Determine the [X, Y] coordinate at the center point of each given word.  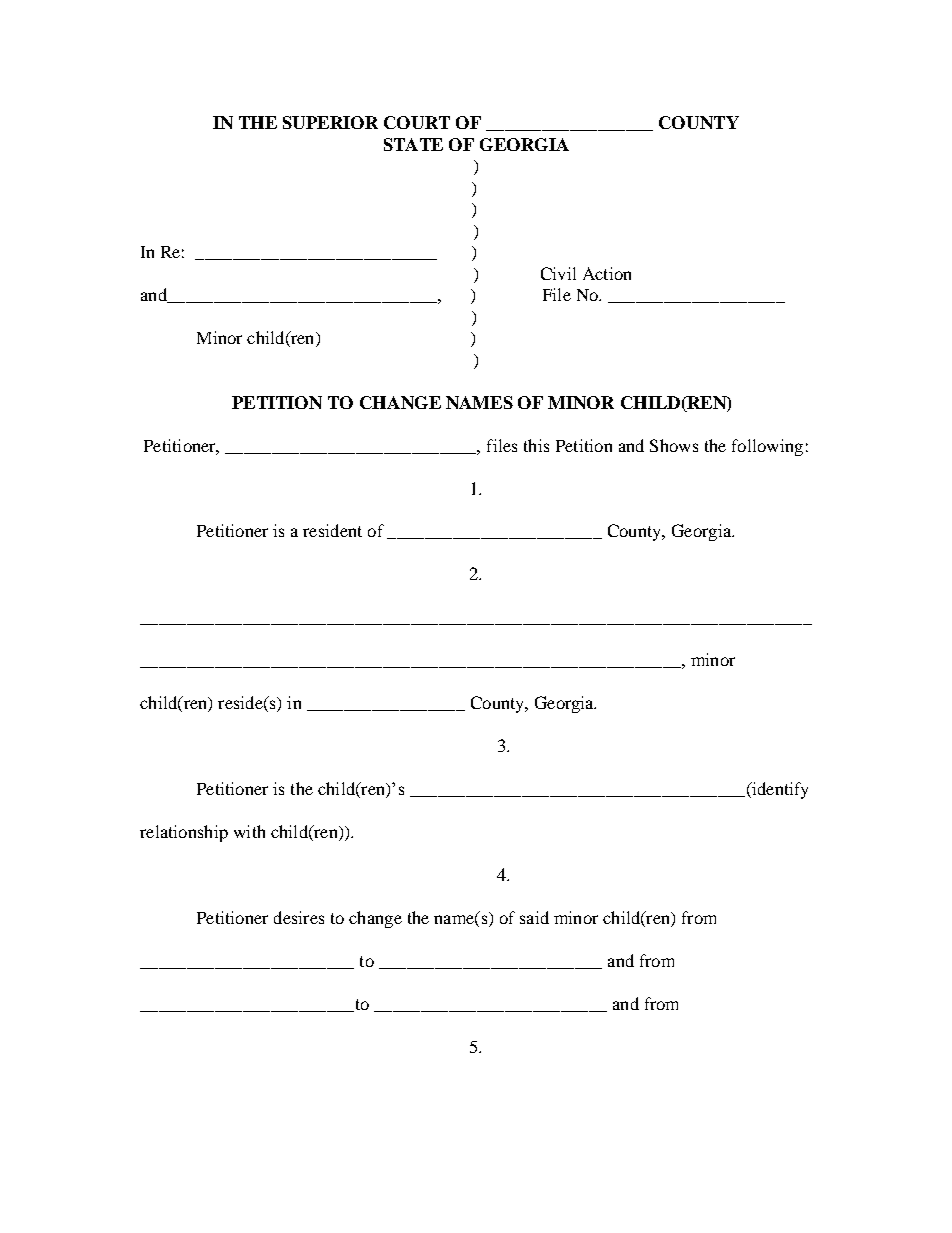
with [249, 831]
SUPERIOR [330, 122]
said [534, 917]
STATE [413, 144]
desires [299, 917]
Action [607, 273]
